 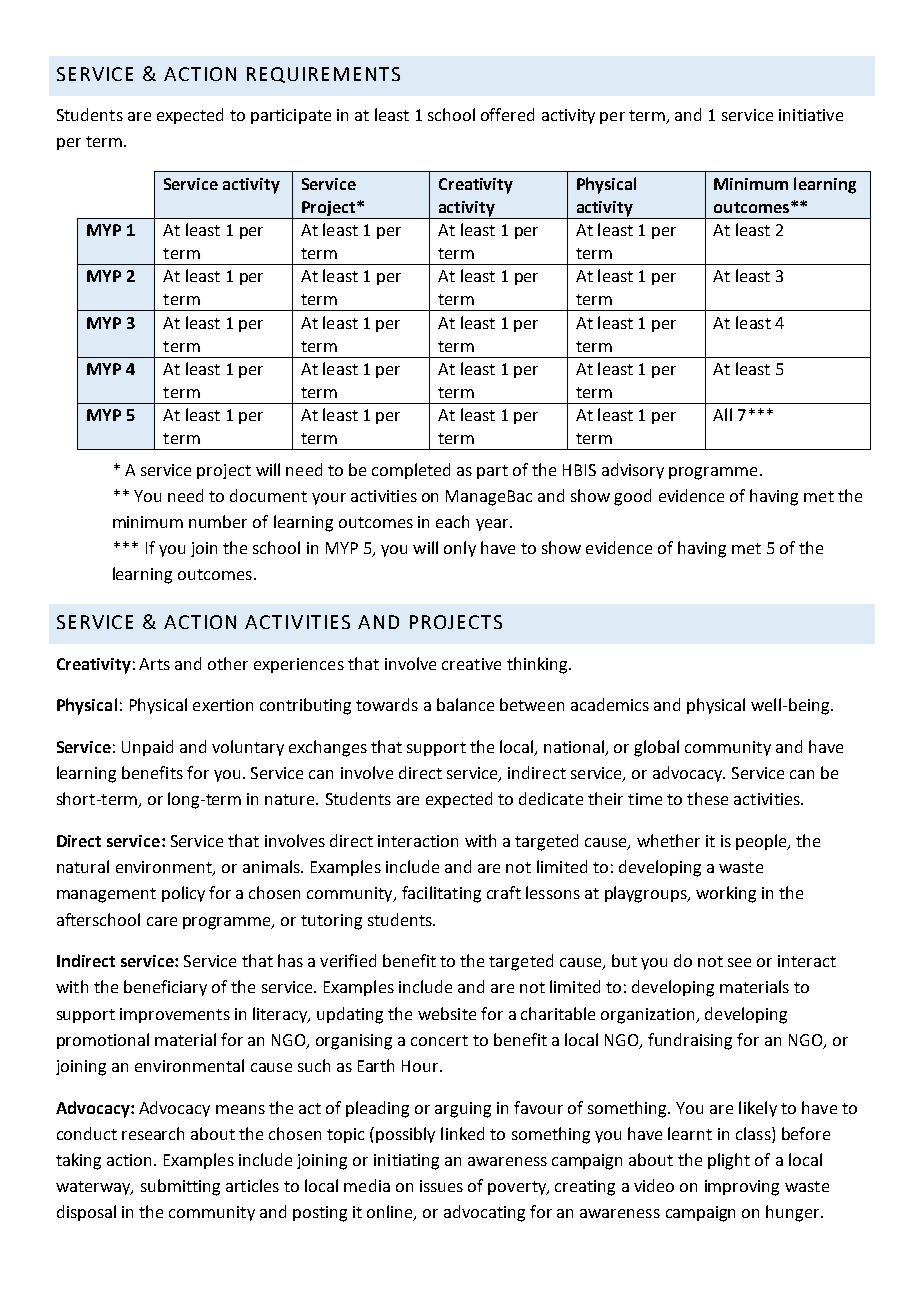 I want to click on improving, so click(x=742, y=1188).
